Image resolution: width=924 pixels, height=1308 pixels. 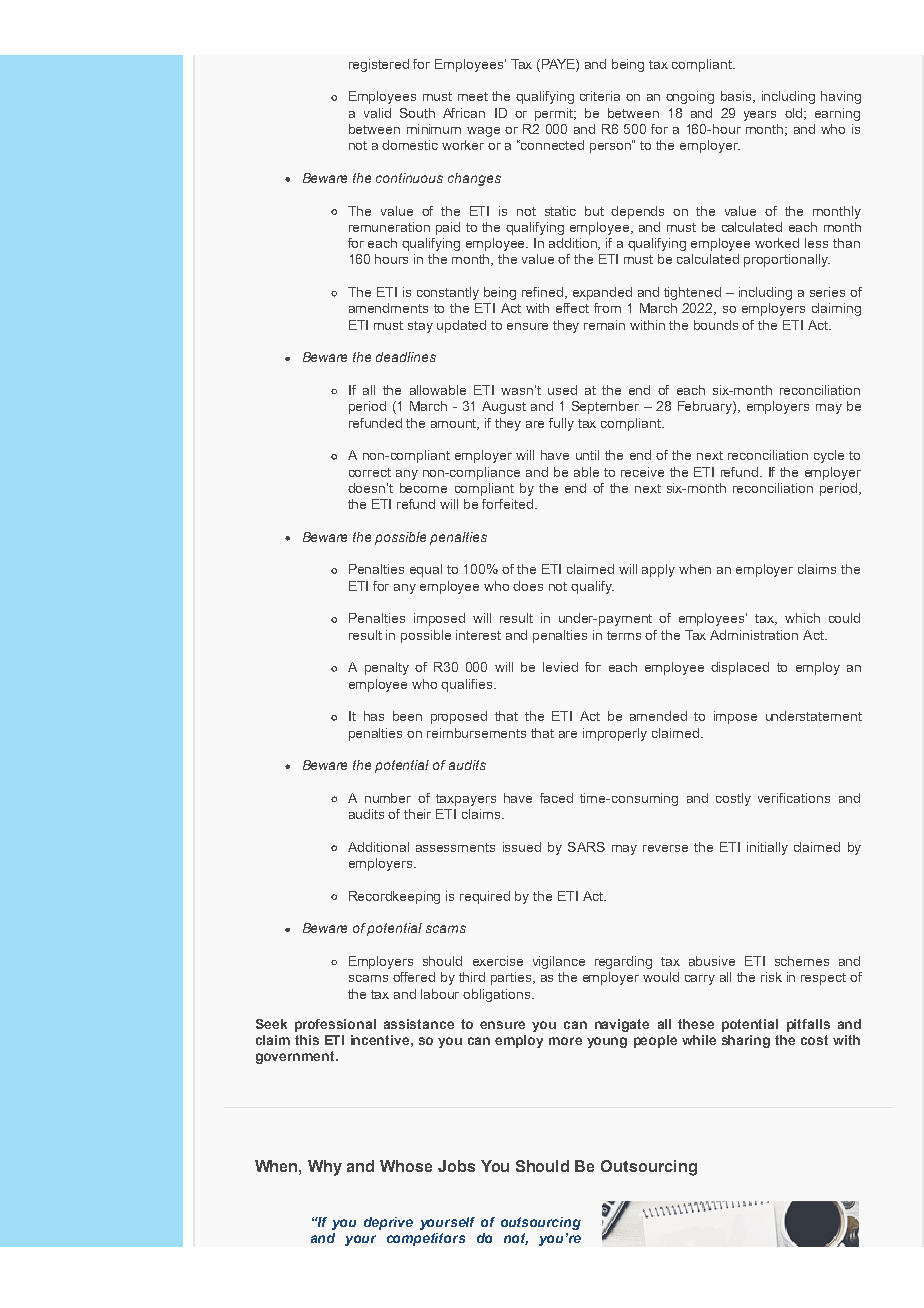 What do you see at coordinates (600, 96) in the screenshot?
I see `criteria` at bounding box center [600, 96].
